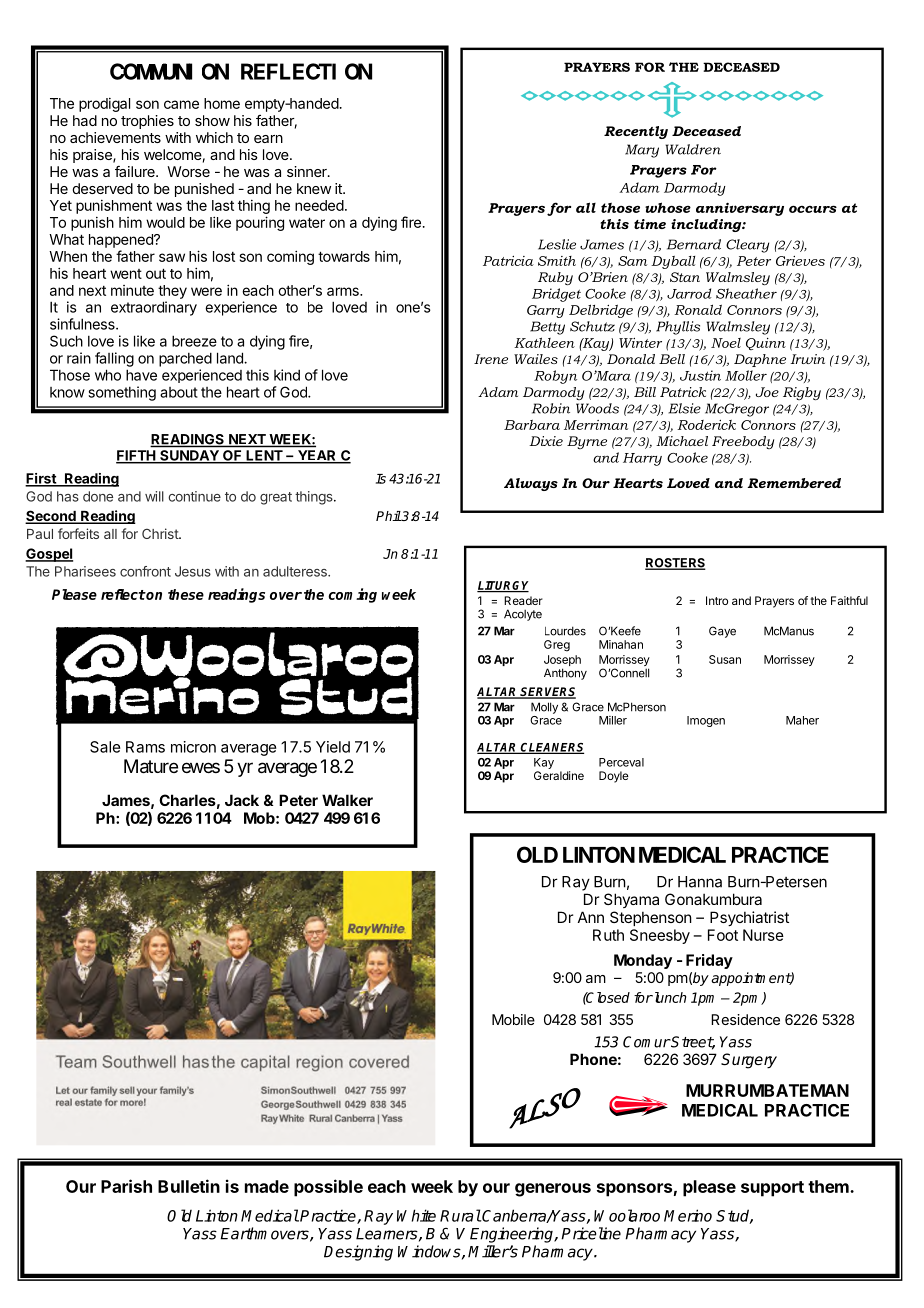 This screenshot has width=924, height=1308. Describe the element at coordinates (740, 209) in the screenshot. I see `anniversary` at that location.
